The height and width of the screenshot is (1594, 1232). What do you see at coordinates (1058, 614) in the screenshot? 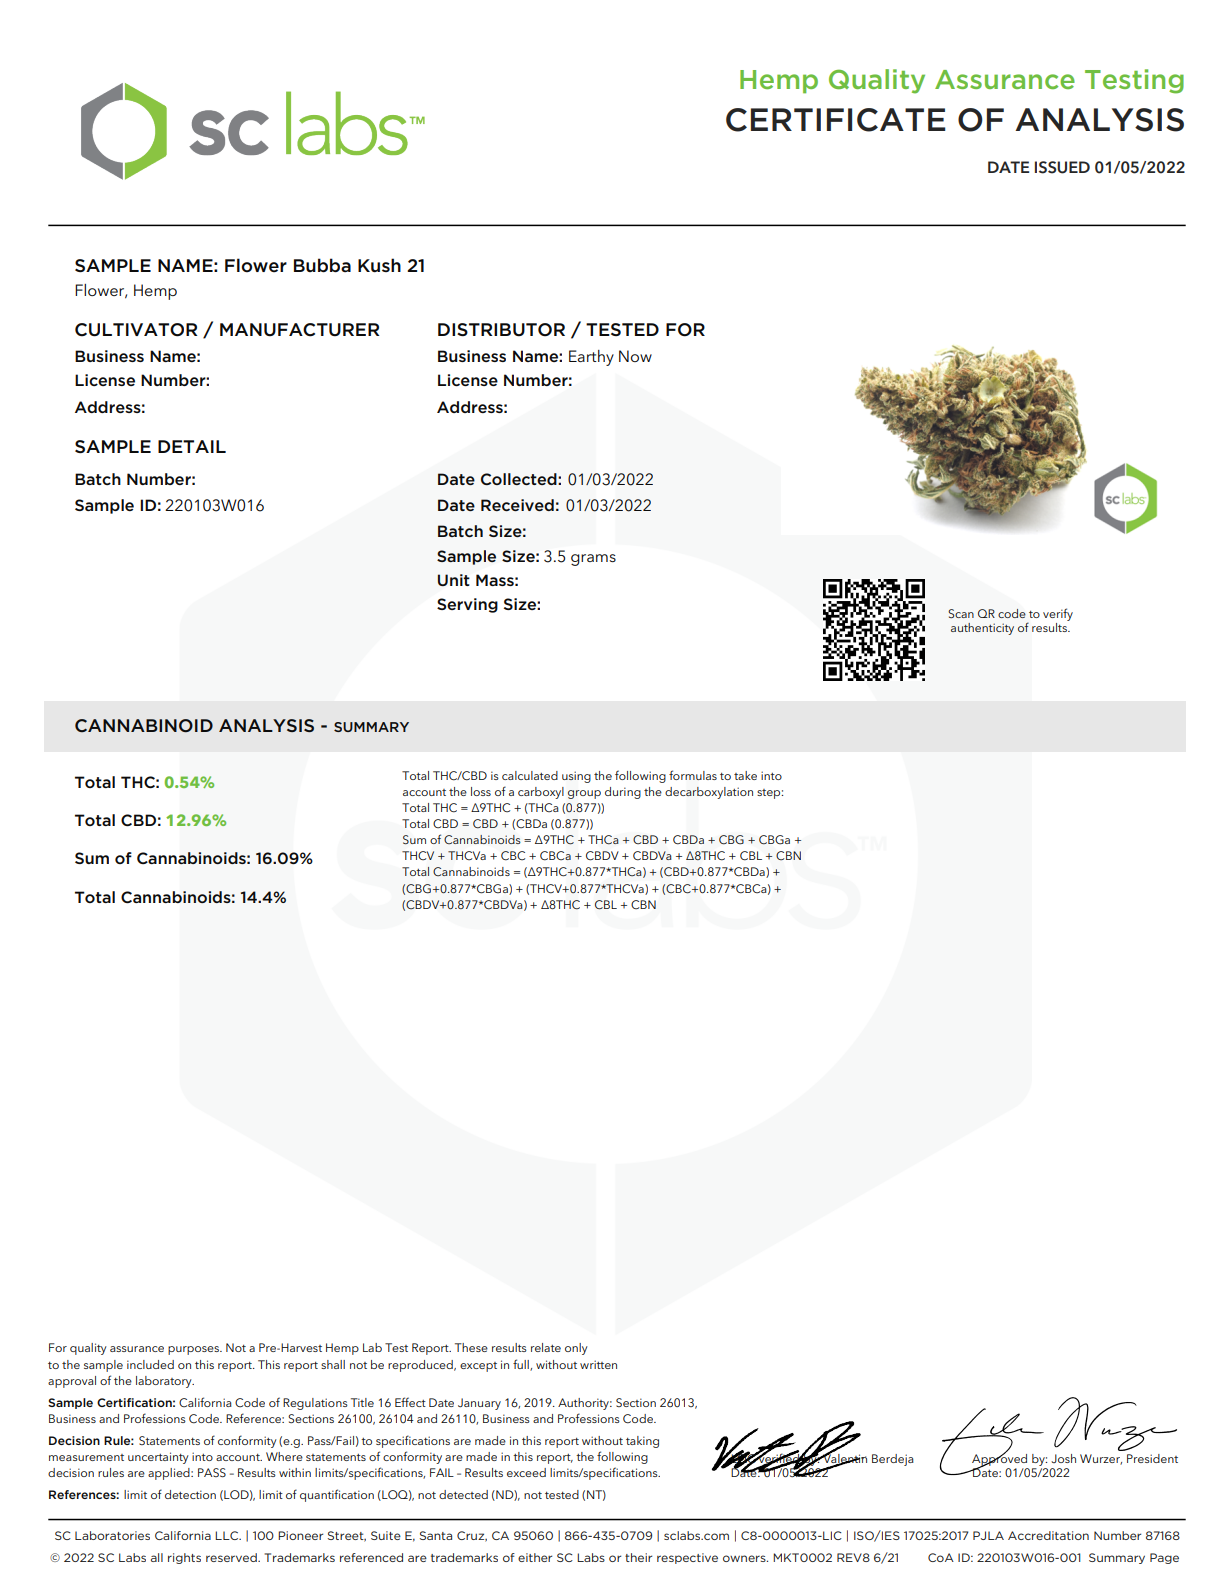
I see `verify` at bounding box center [1058, 614].
